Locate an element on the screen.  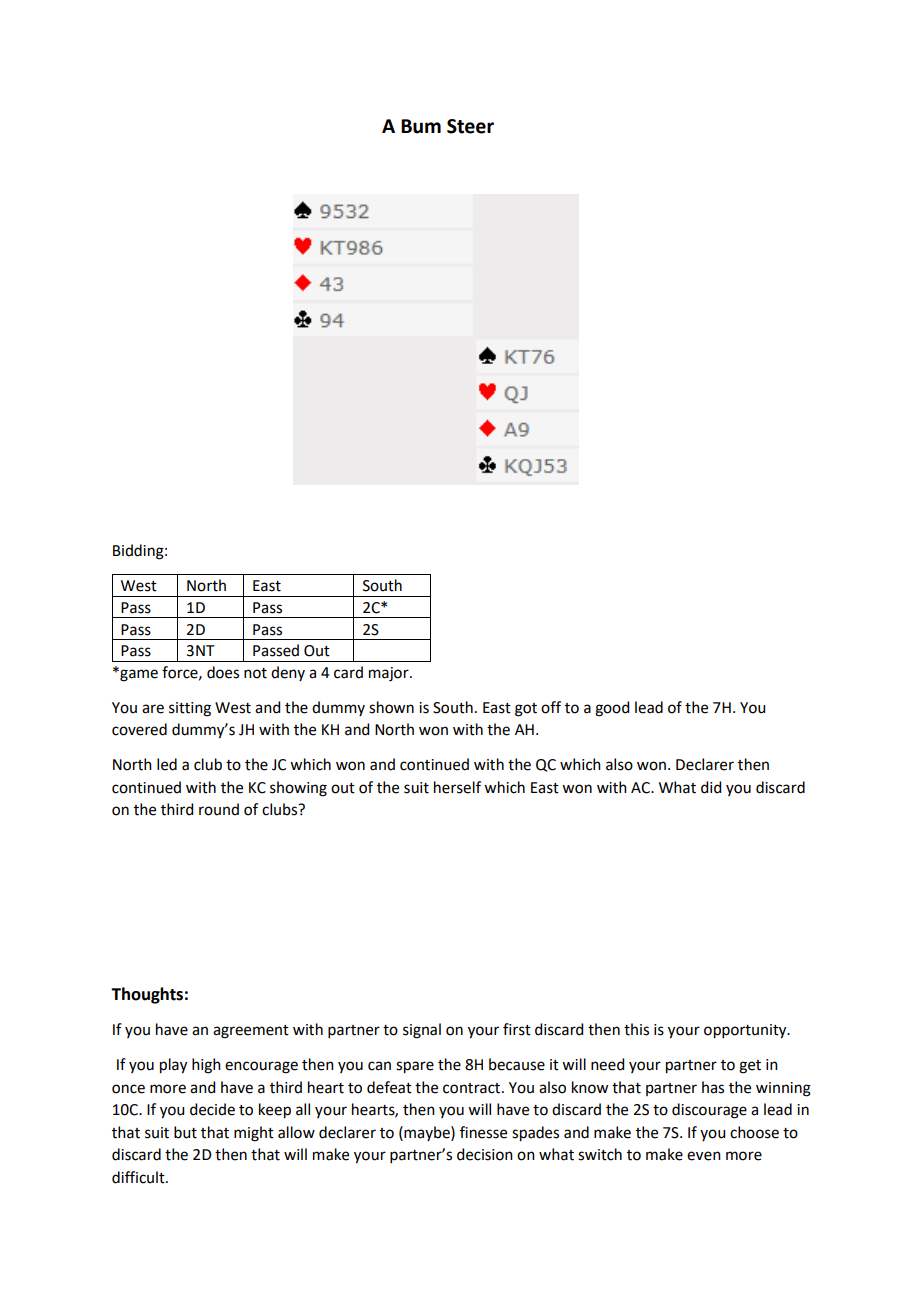
did is located at coordinates (711, 787).
